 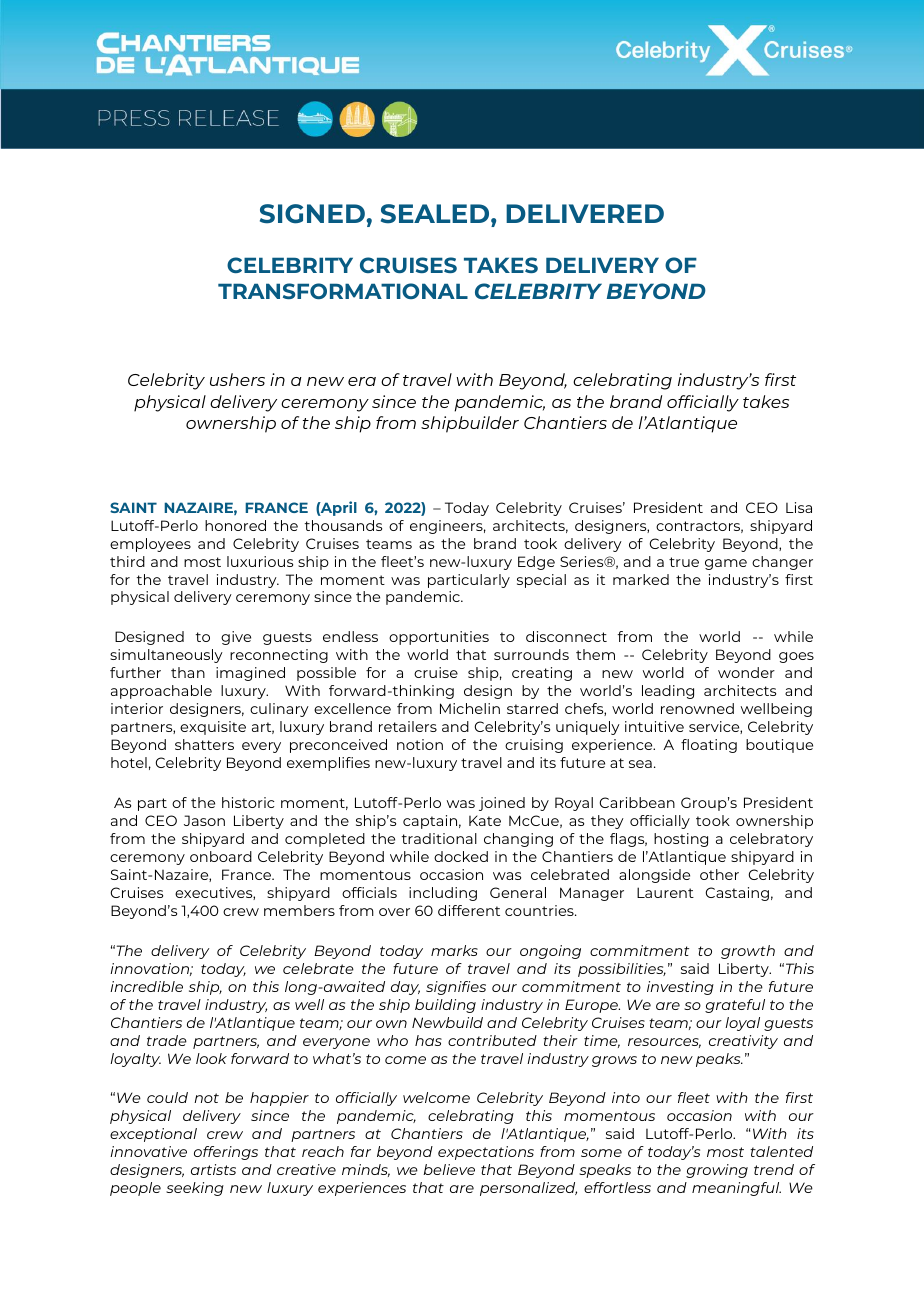 What do you see at coordinates (436, 214) in the document?
I see `SEALED` at bounding box center [436, 214].
